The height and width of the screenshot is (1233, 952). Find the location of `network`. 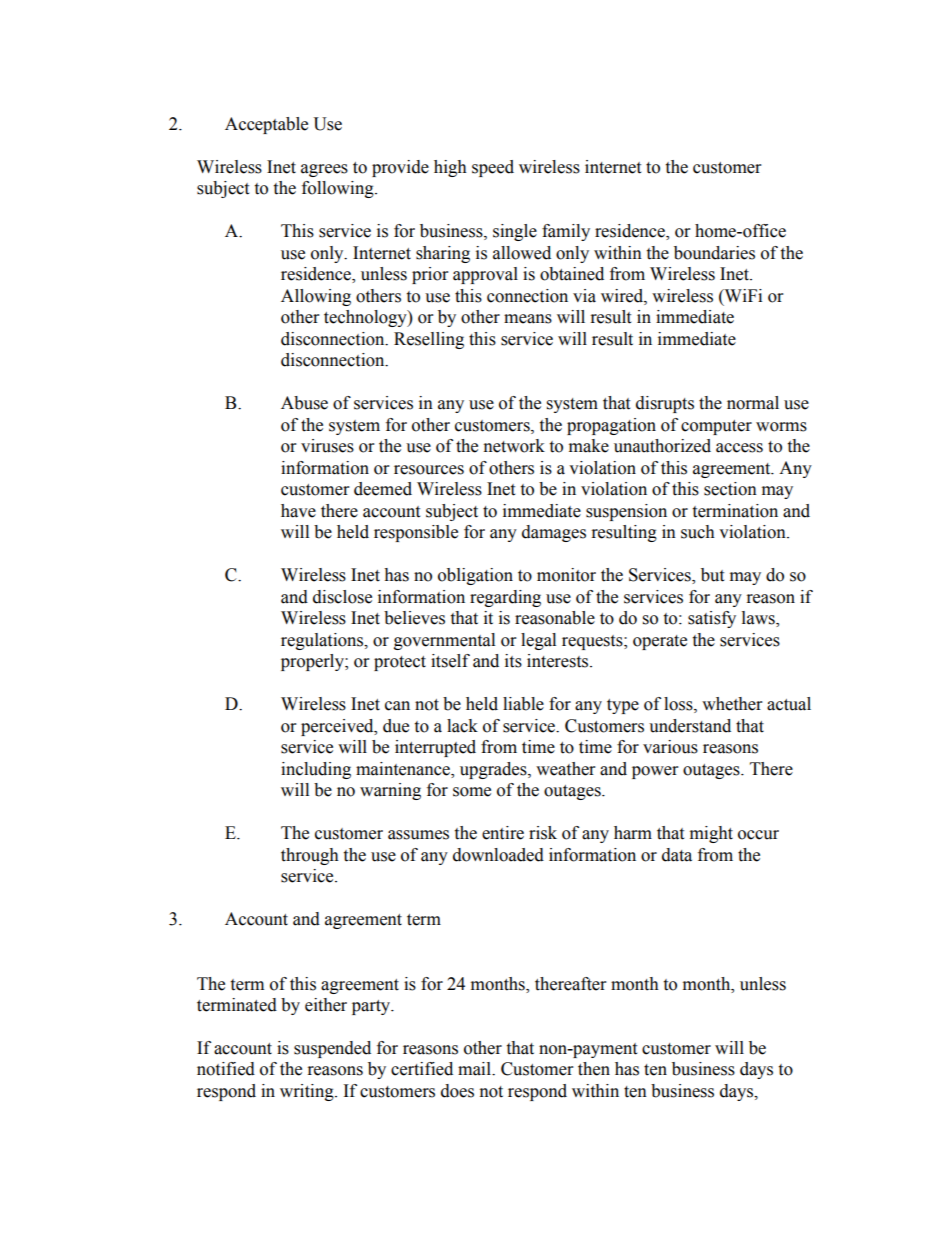

network is located at coordinates (514, 446).
